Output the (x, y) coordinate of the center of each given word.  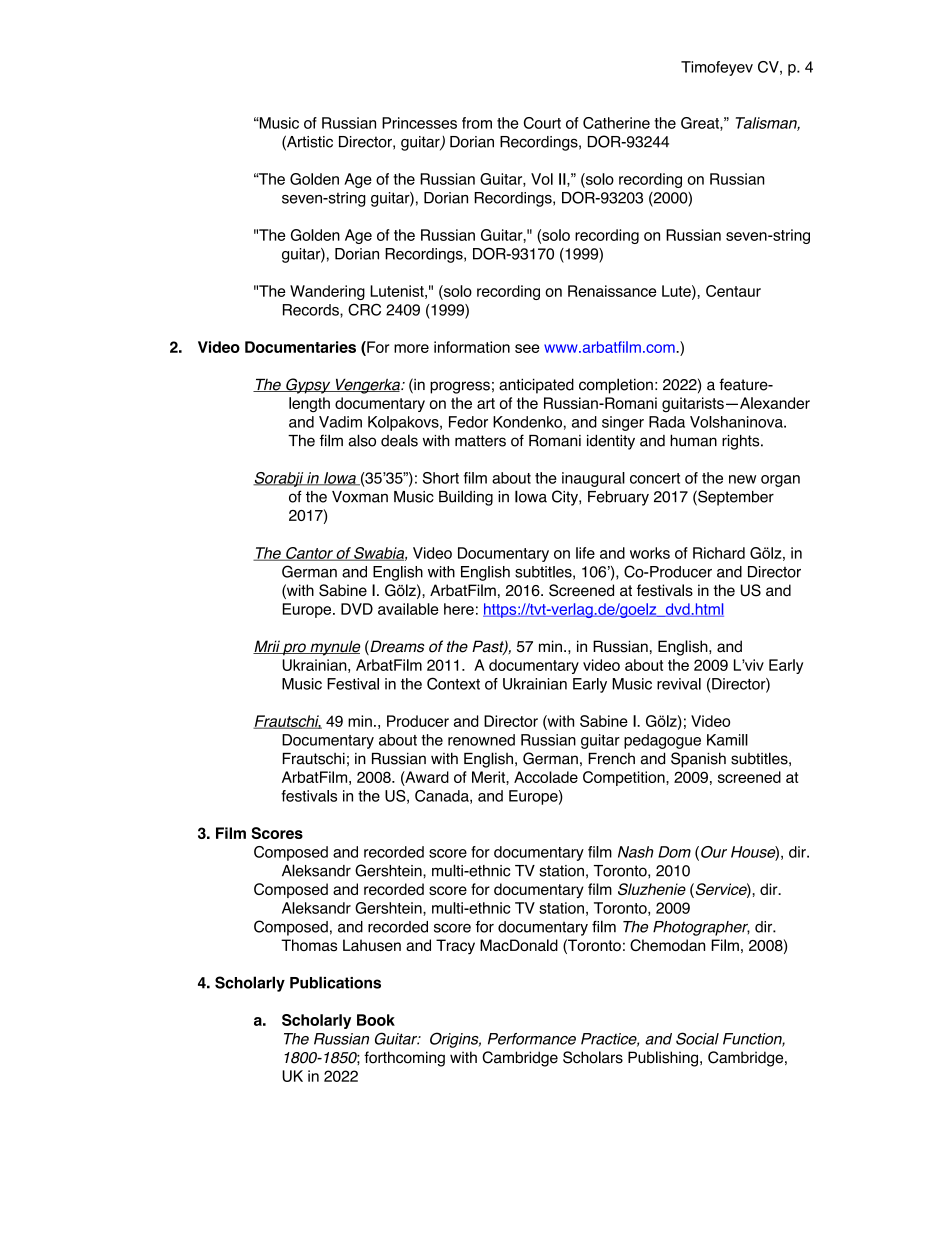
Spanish (698, 760)
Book (376, 1020)
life (585, 553)
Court (542, 123)
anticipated (536, 386)
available (408, 609)
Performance (532, 1039)
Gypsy (308, 386)
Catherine (616, 123)
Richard (719, 553)
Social (697, 1038)
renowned (481, 740)
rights (742, 442)
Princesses (419, 123)
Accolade (546, 777)
